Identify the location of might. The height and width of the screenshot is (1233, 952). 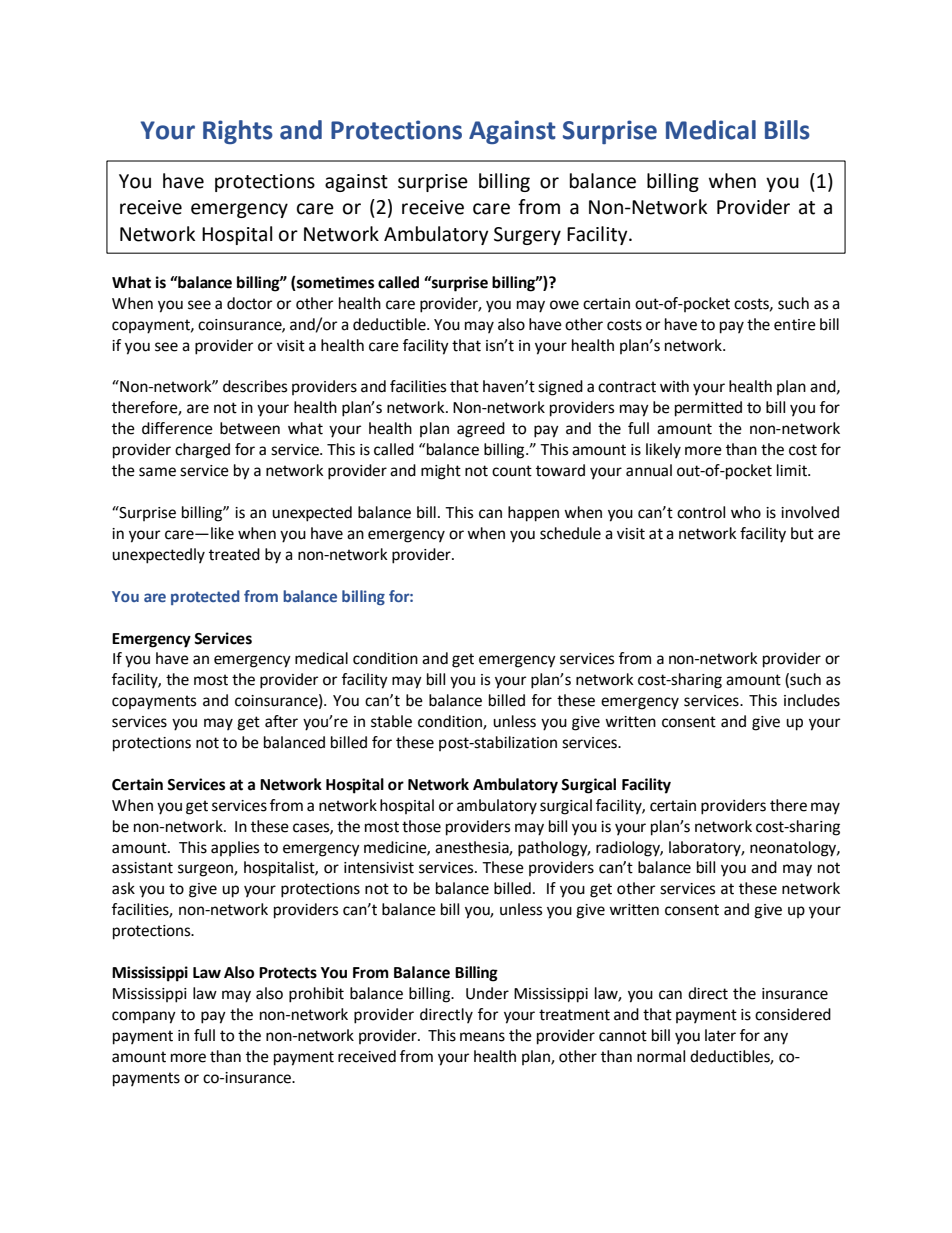
(441, 472).
